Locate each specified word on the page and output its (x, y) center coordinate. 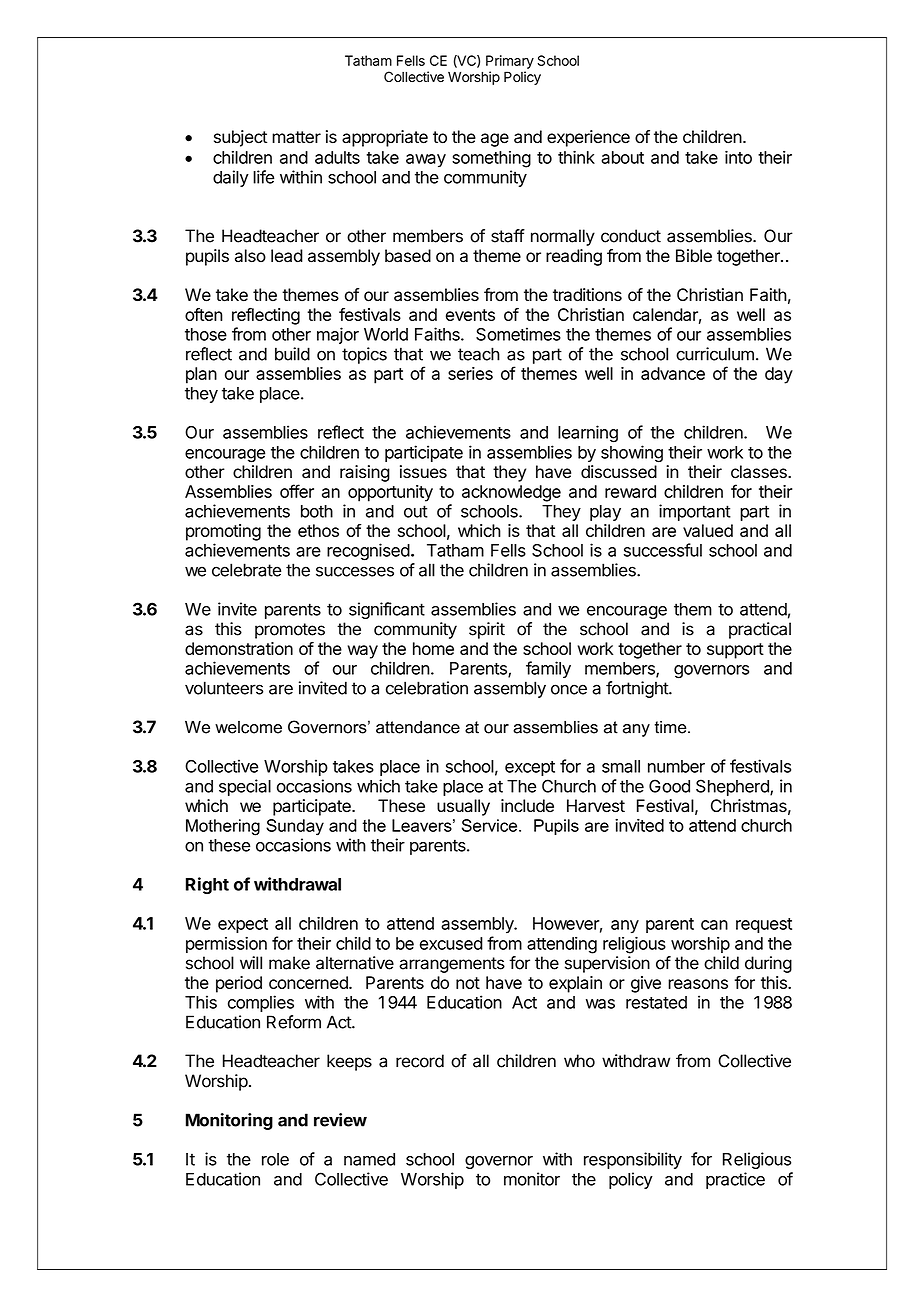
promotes (290, 631)
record (420, 1061)
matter (296, 137)
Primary (510, 62)
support (735, 651)
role (275, 1159)
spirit (487, 630)
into (738, 157)
